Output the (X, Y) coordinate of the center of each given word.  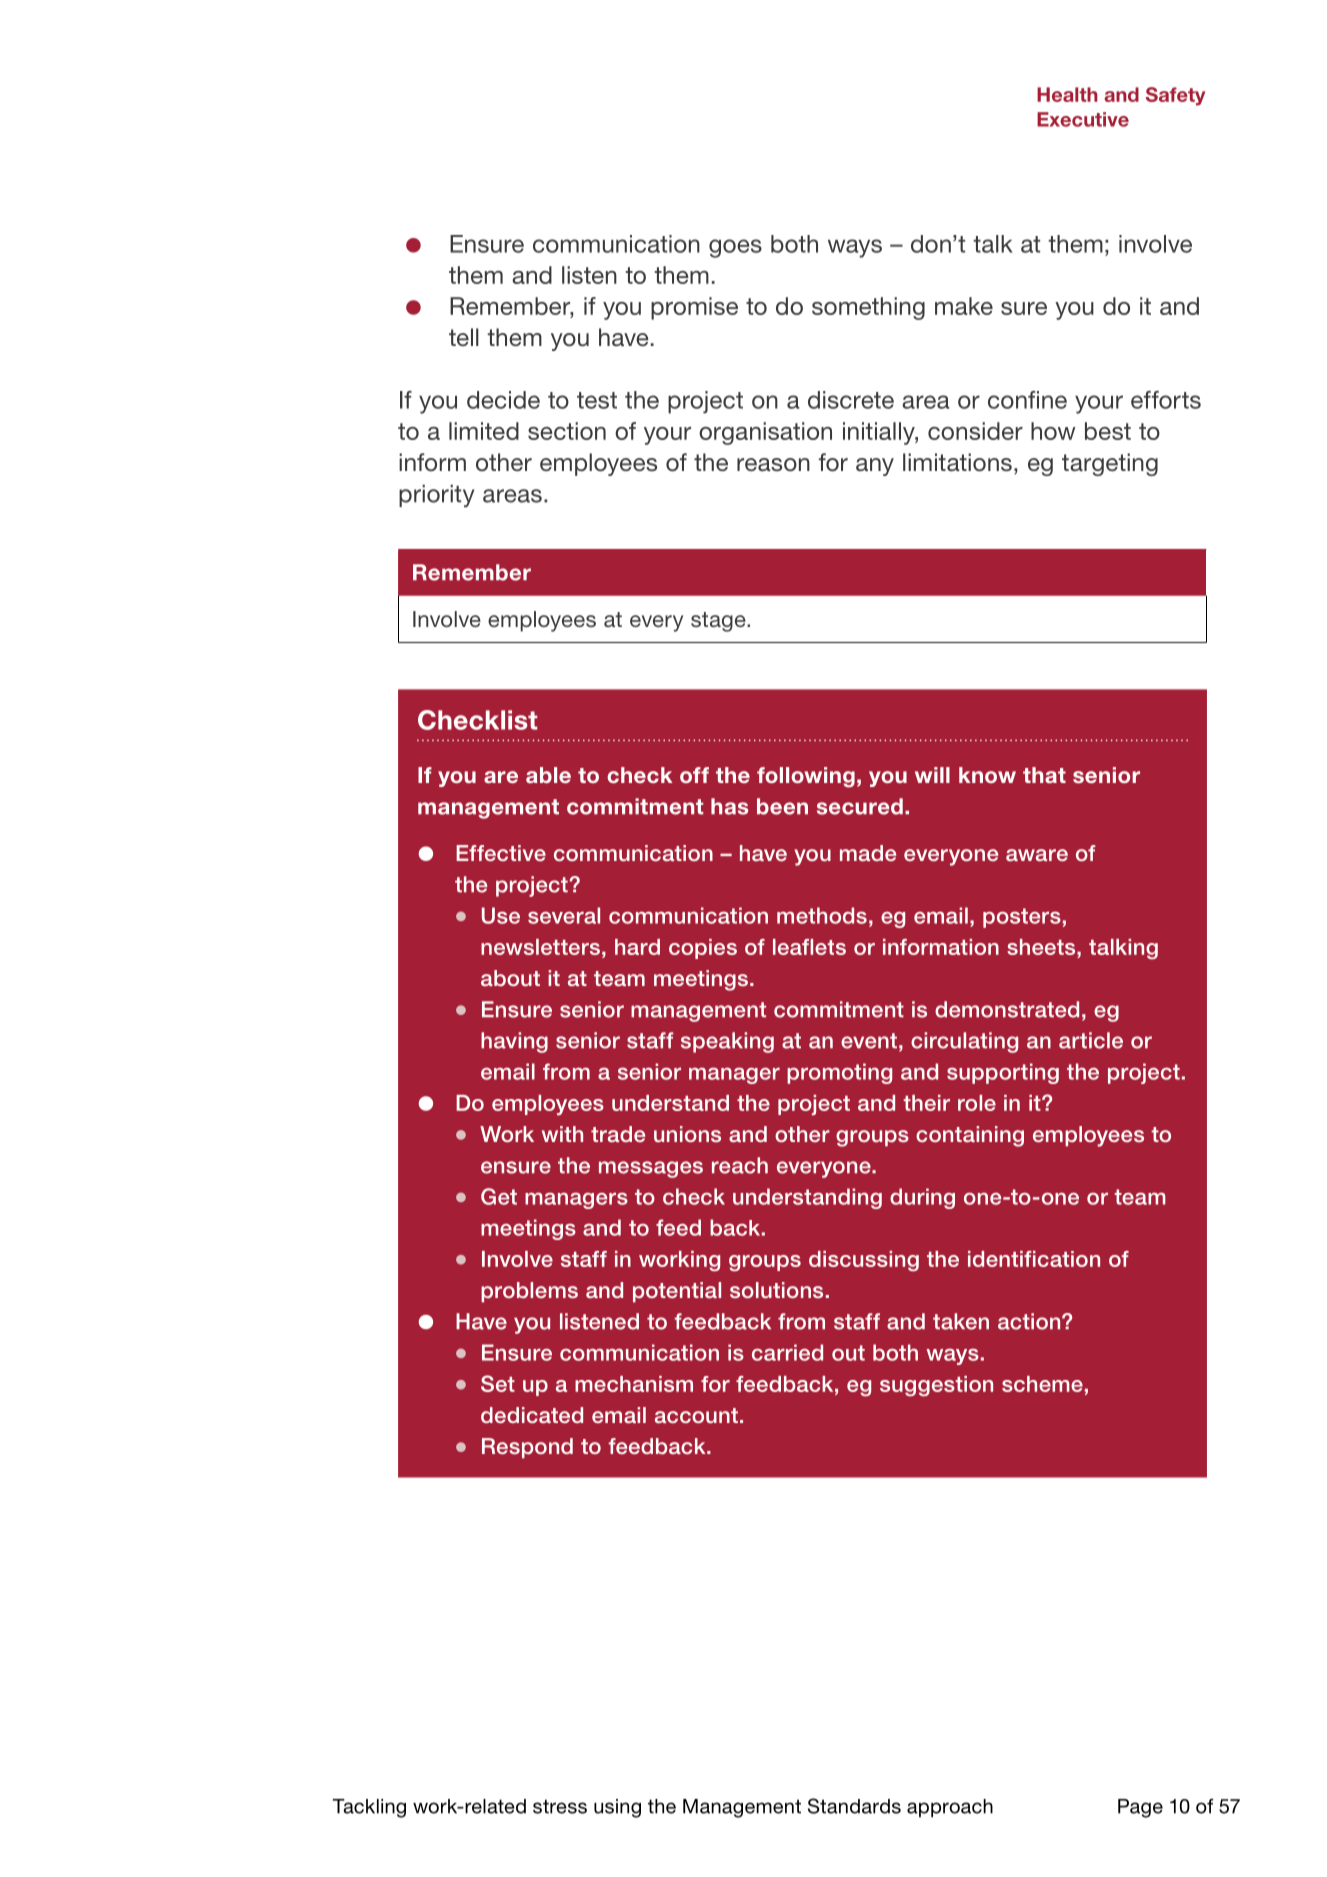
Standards (854, 1806)
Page (1140, 1808)
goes (735, 248)
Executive (1083, 119)
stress (560, 1806)
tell (464, 337)
